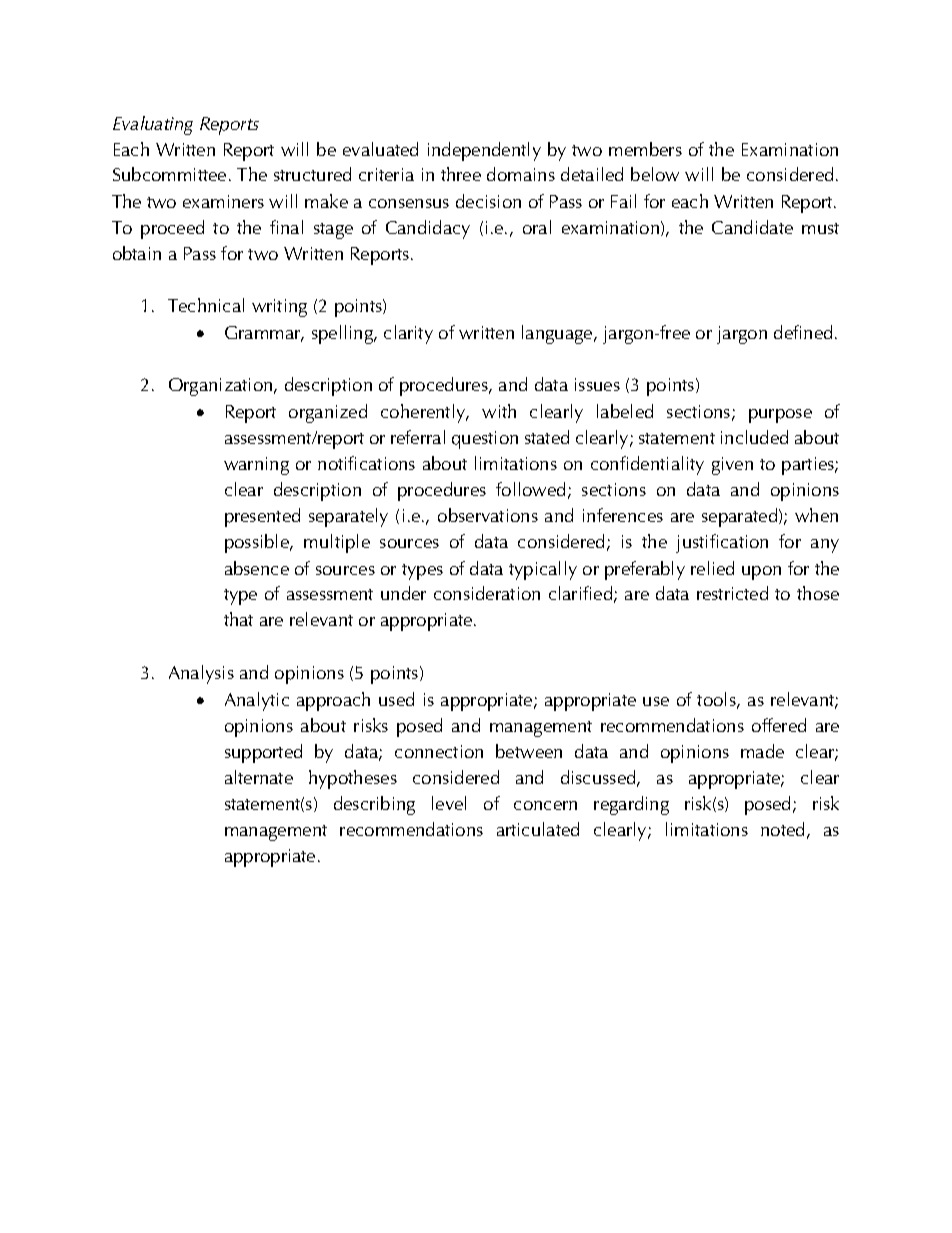 Image resolution: width=952 pixels, height=1233 pixels. I want to click on offered, so click(779, 725).
